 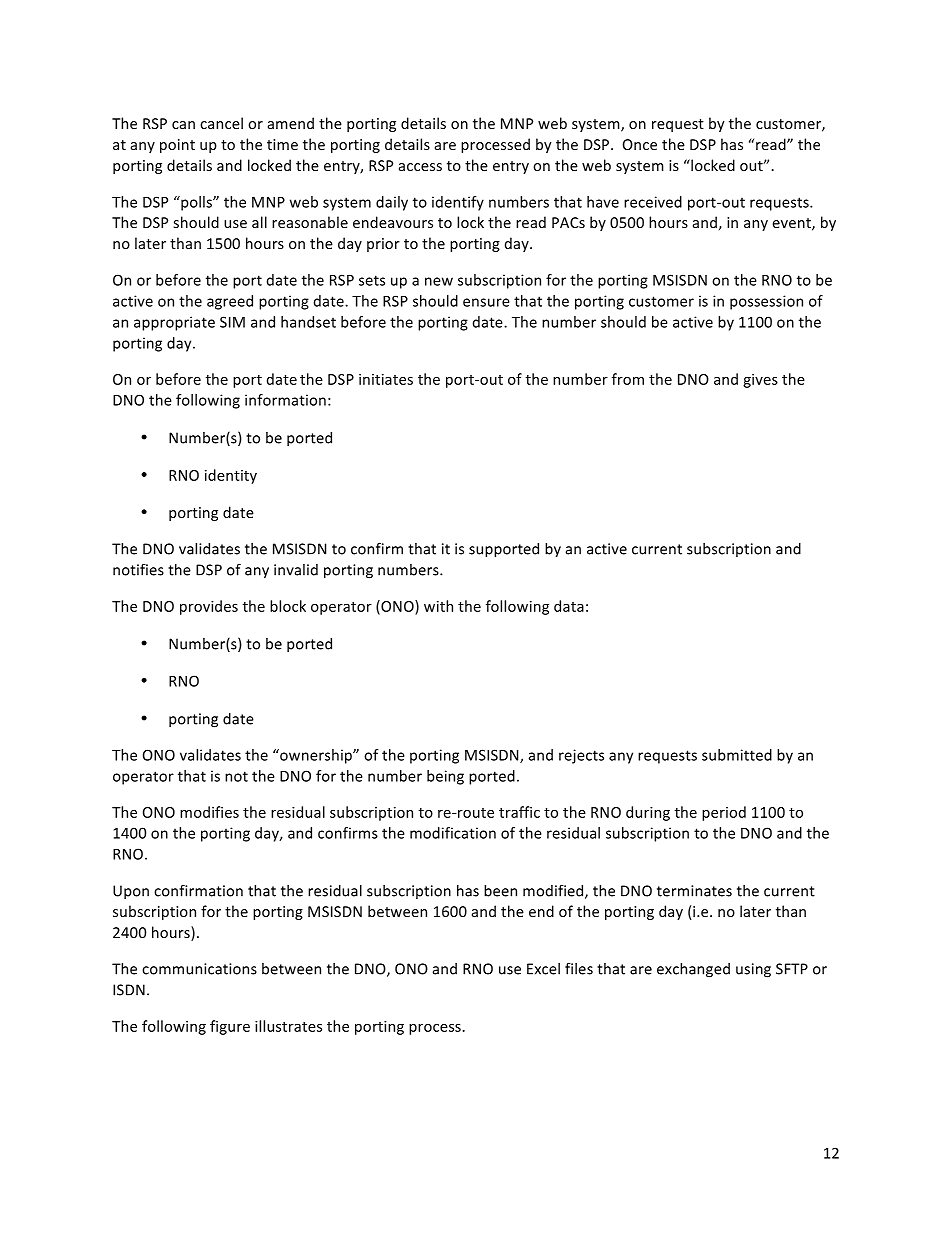 What do you see at coordinates (693, 970) in the screenshot?
I see `exchanged` at bounding box center [693, 970].
